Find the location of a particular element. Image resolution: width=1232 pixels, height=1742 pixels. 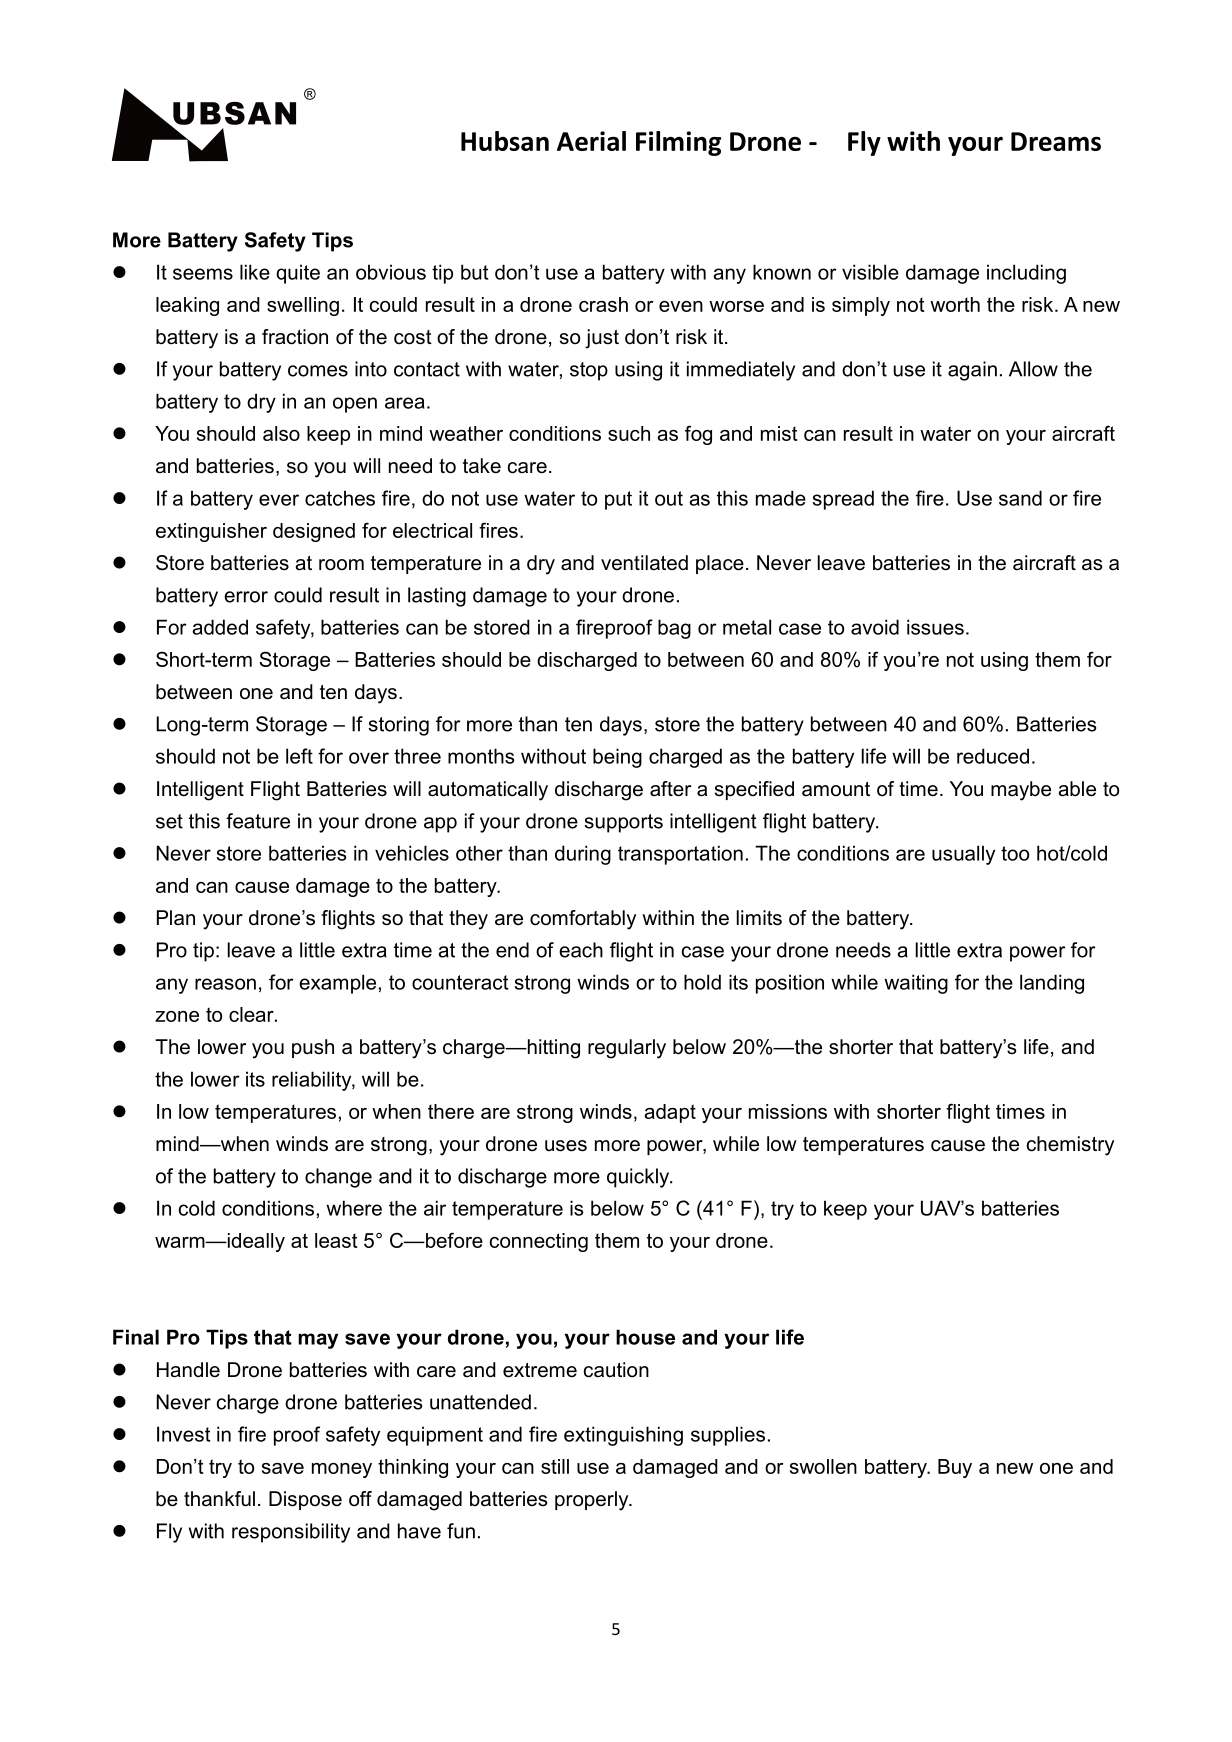

Dispose is located at coordinates (305, 1500).
